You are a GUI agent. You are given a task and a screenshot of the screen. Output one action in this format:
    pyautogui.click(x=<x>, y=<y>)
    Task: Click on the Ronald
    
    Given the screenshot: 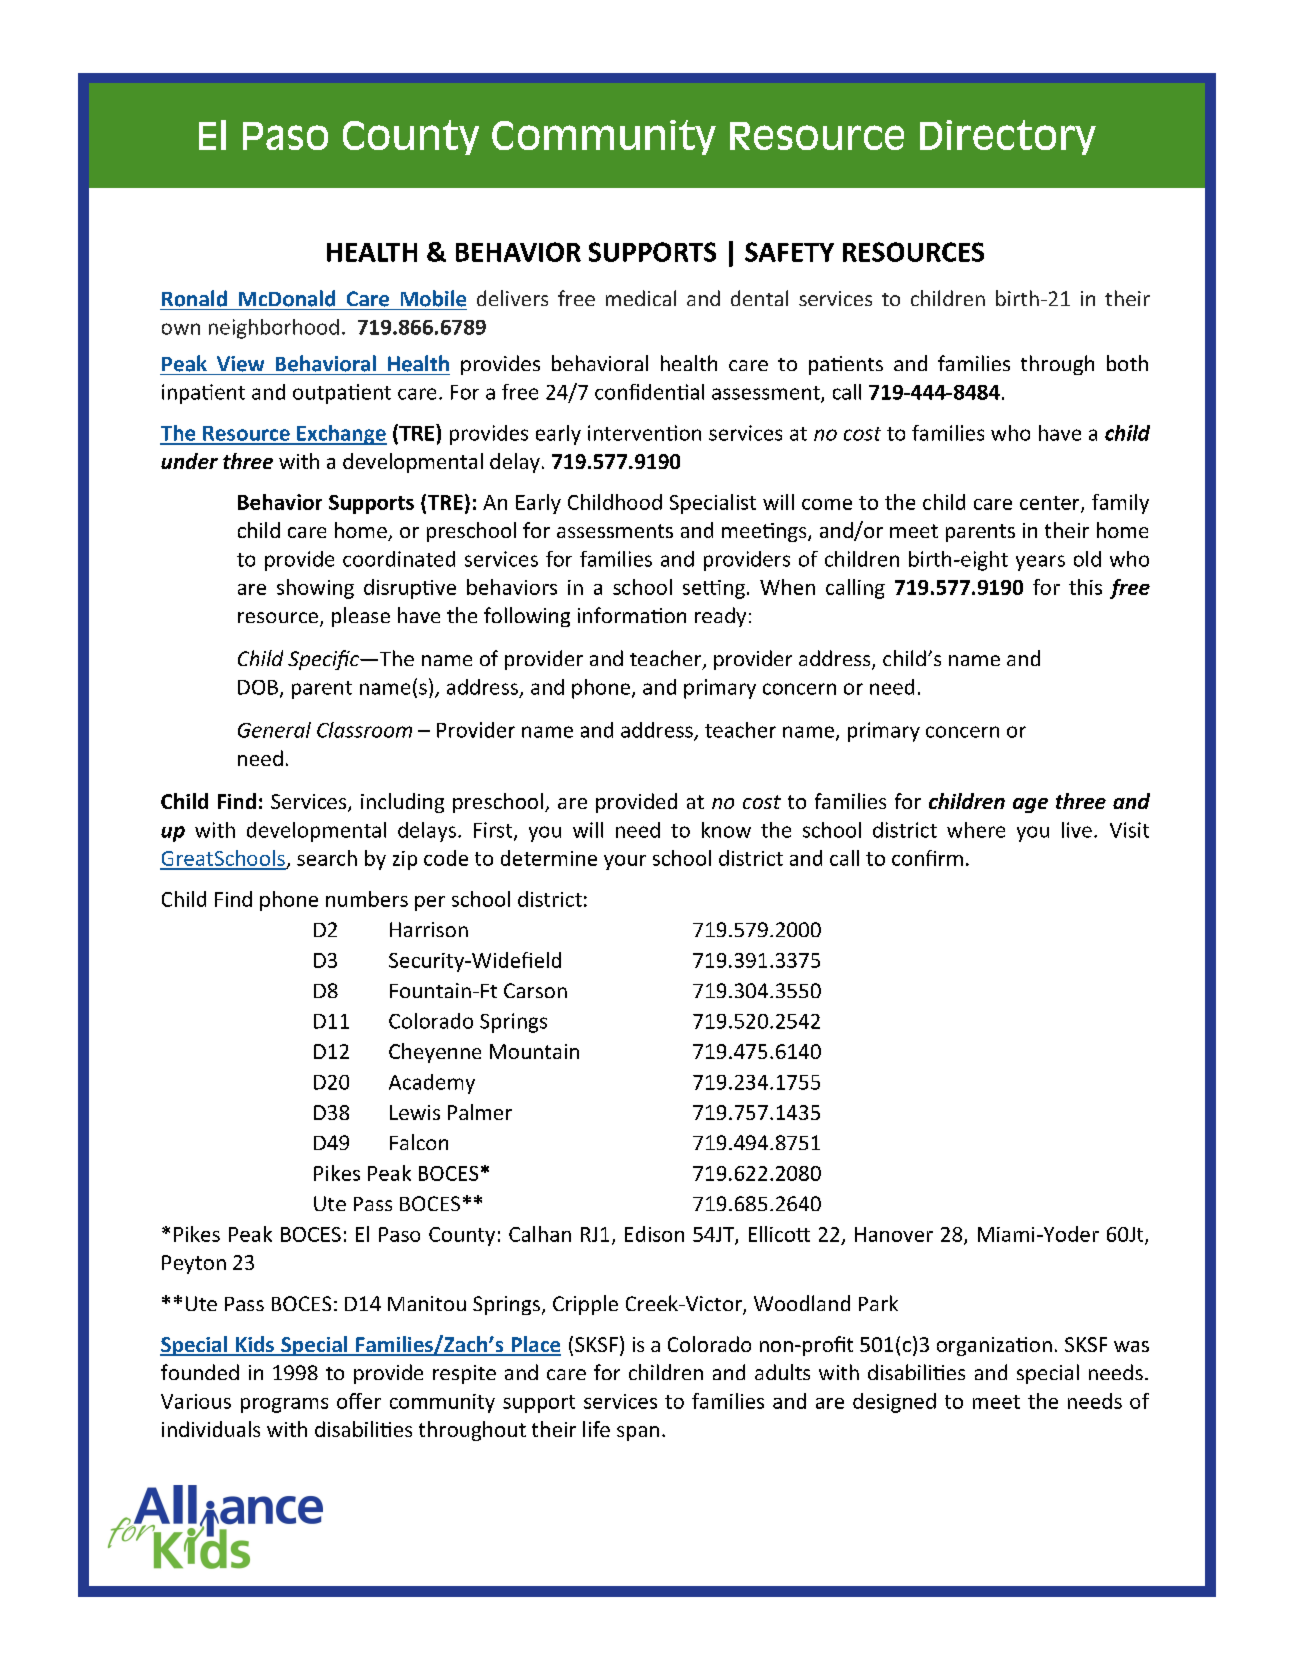 What is the action you would take?
    pyautogui.click(x=194, y=298)
